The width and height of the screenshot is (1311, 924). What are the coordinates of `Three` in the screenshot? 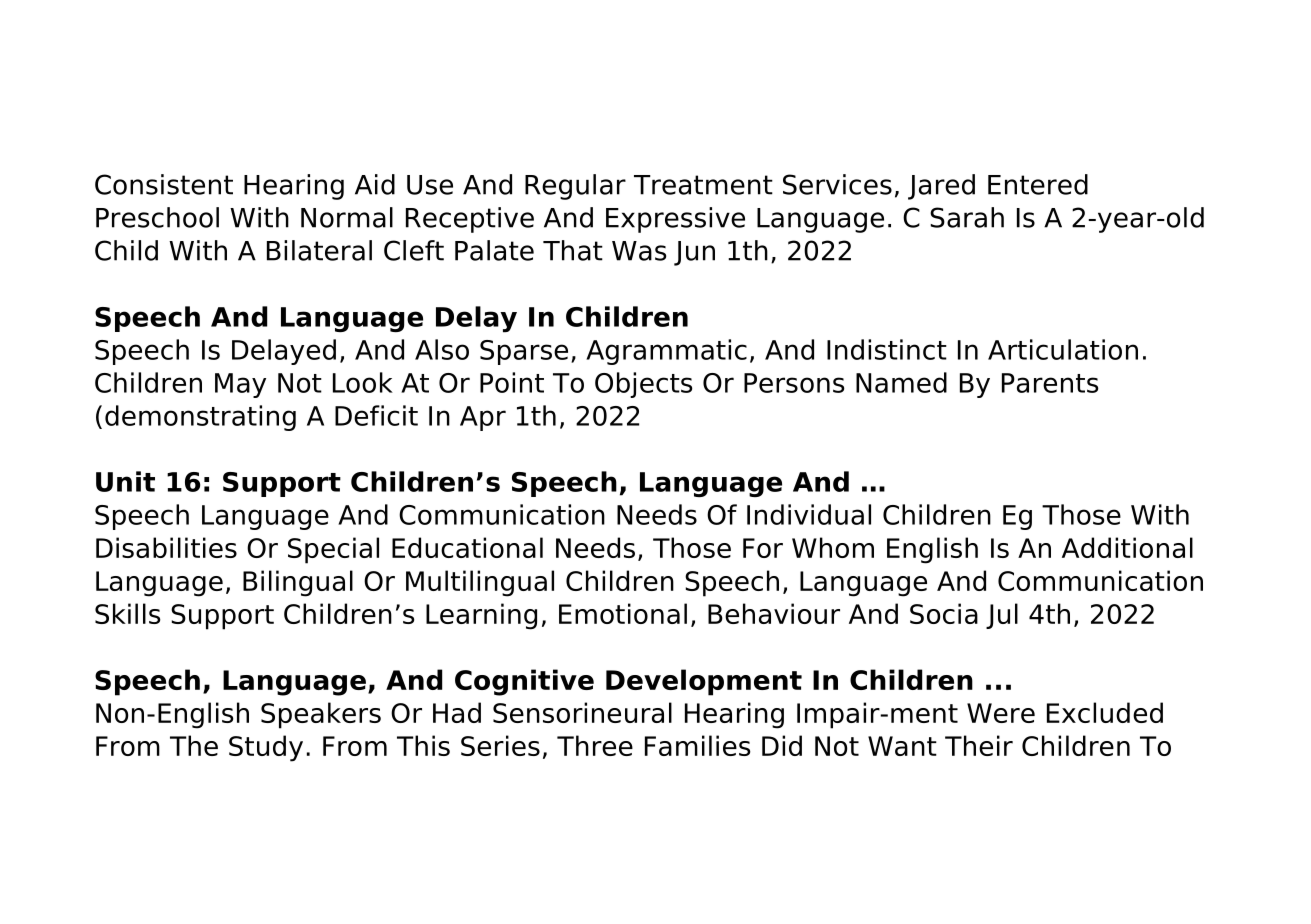 It's located at (595, 745).
